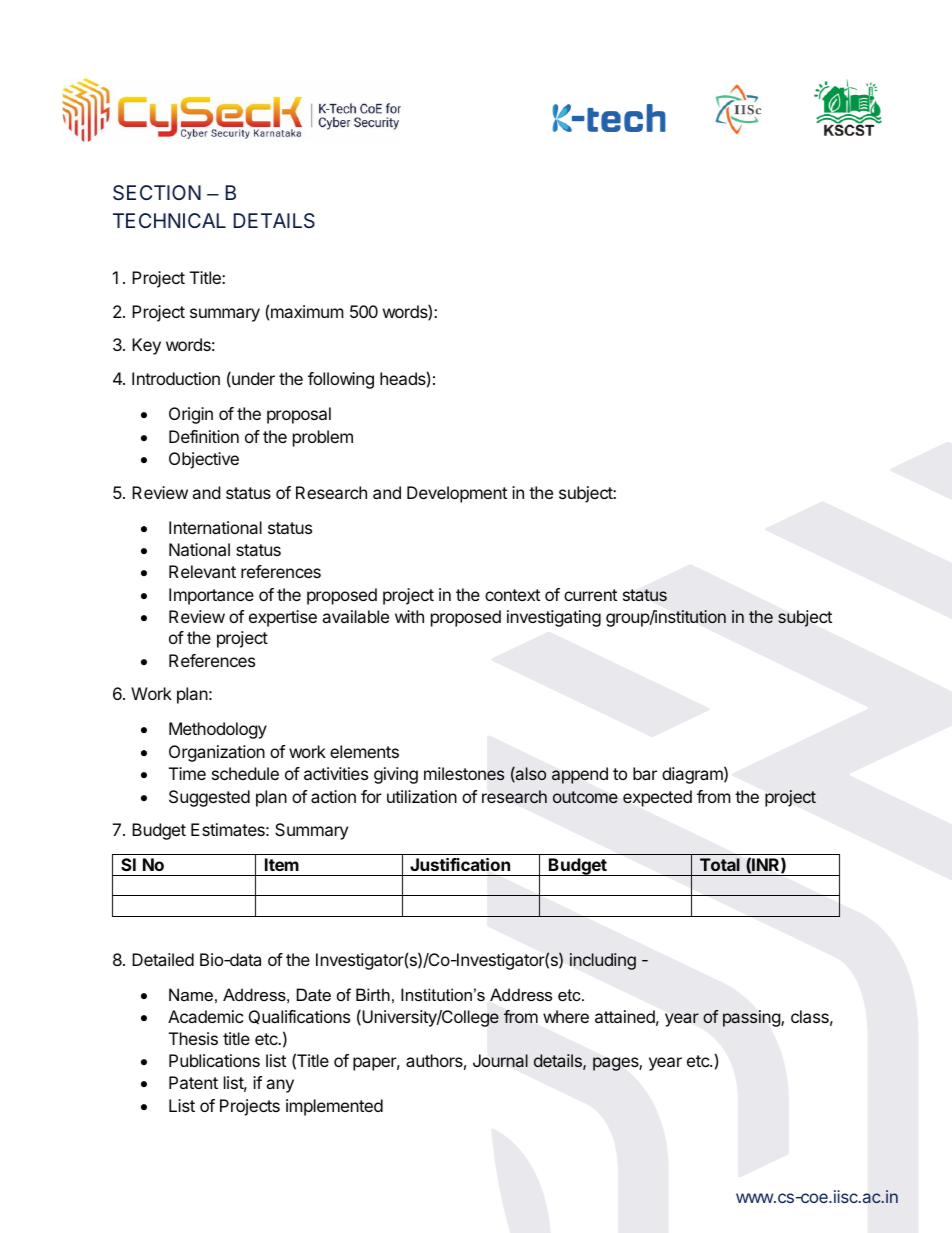  What do you see at coordinates (193, 1082) in the screenshot?
I see `Patent` at bounding box center [193, 1082].
